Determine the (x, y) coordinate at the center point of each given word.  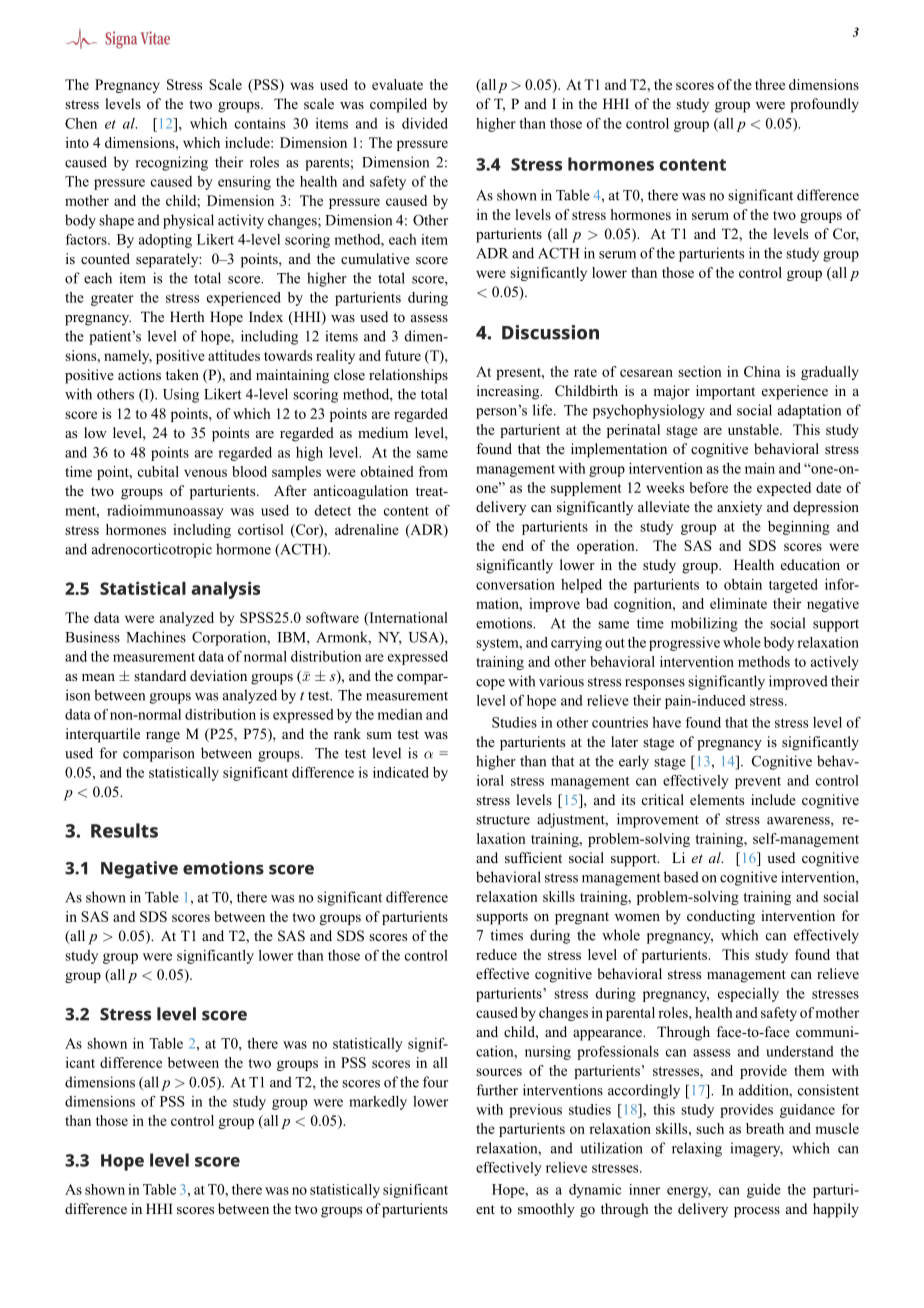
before (708, 487)
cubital (158, 471)
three (770, 84)
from (433, 471)
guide (764, 1191)
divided (425, 123)
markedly (378, 1103)
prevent (758, 783)
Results (124, 830)
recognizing (172, 163)
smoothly (546, 1210)
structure (503, 820)
